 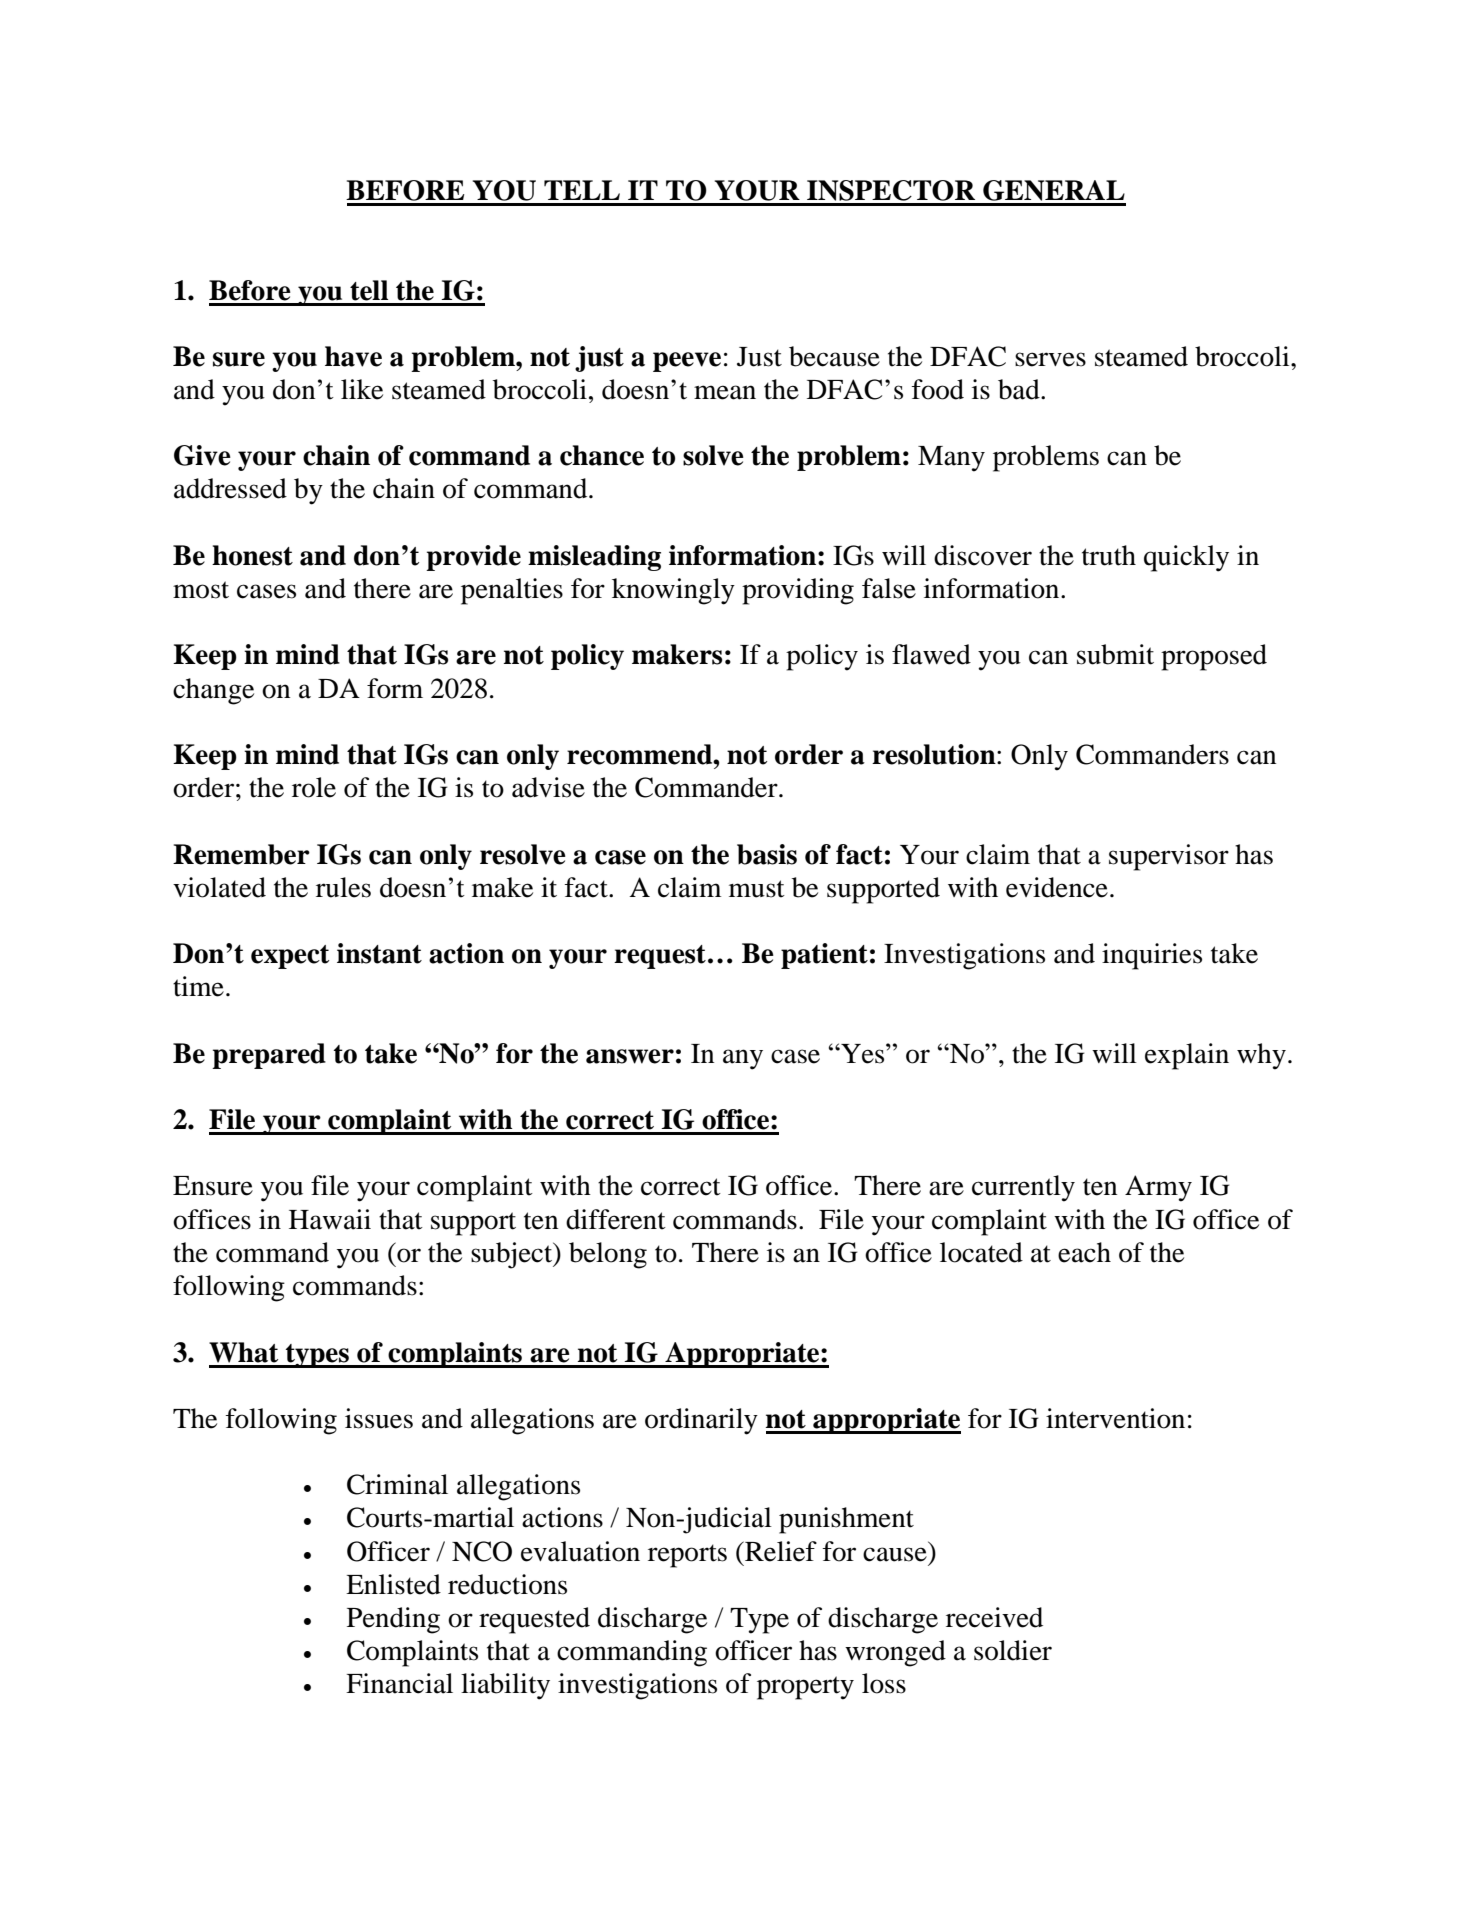 I want to click on soldier, so click(x=1013, y=1650).
